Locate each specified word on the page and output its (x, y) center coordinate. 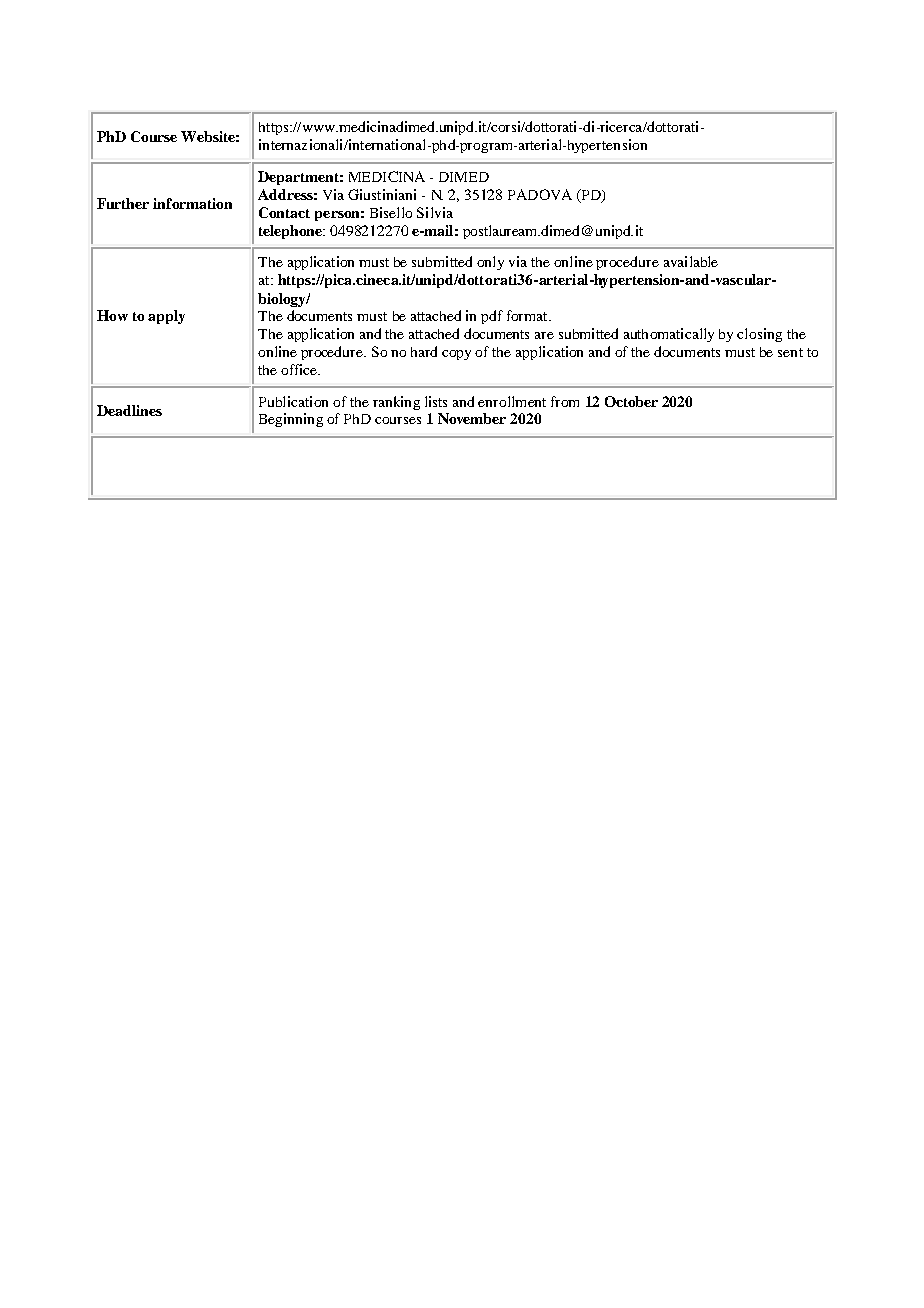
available (691, 261)
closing (759, 335)
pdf (492, 317)
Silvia (435, 212)
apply (166, 317)
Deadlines (129, 410)
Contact (284, 212)
